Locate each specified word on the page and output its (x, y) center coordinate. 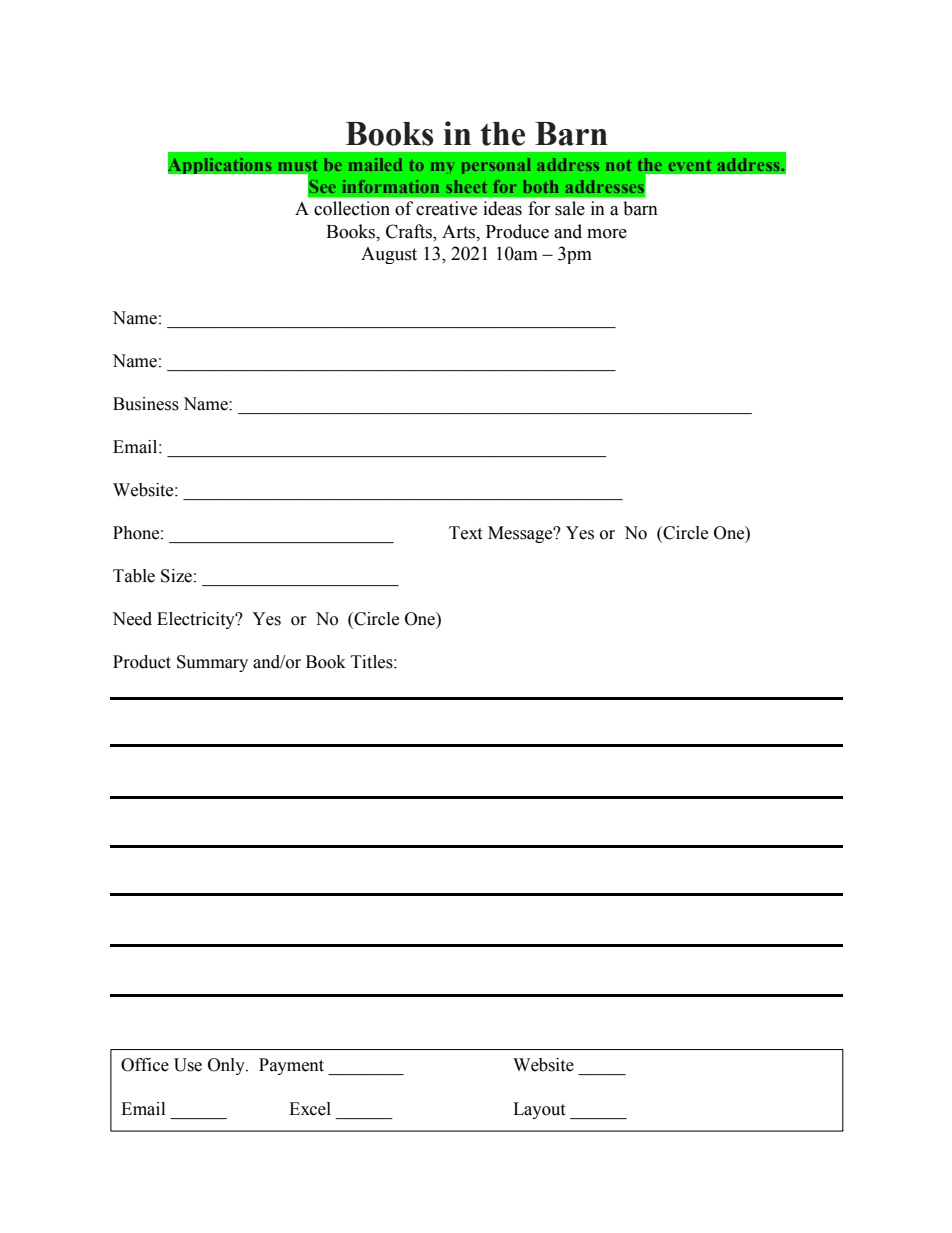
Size (176, 576)
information (390, 186)
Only (227, 1066)
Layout (539, 1110)
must (298, 165)
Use (188, 1065)
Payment (291, 1066)
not (618, 165)
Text (465, 533)
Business (146, 404)
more (607, 234)
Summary (212, 663)
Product (142, 662)
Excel (310, 1109)
